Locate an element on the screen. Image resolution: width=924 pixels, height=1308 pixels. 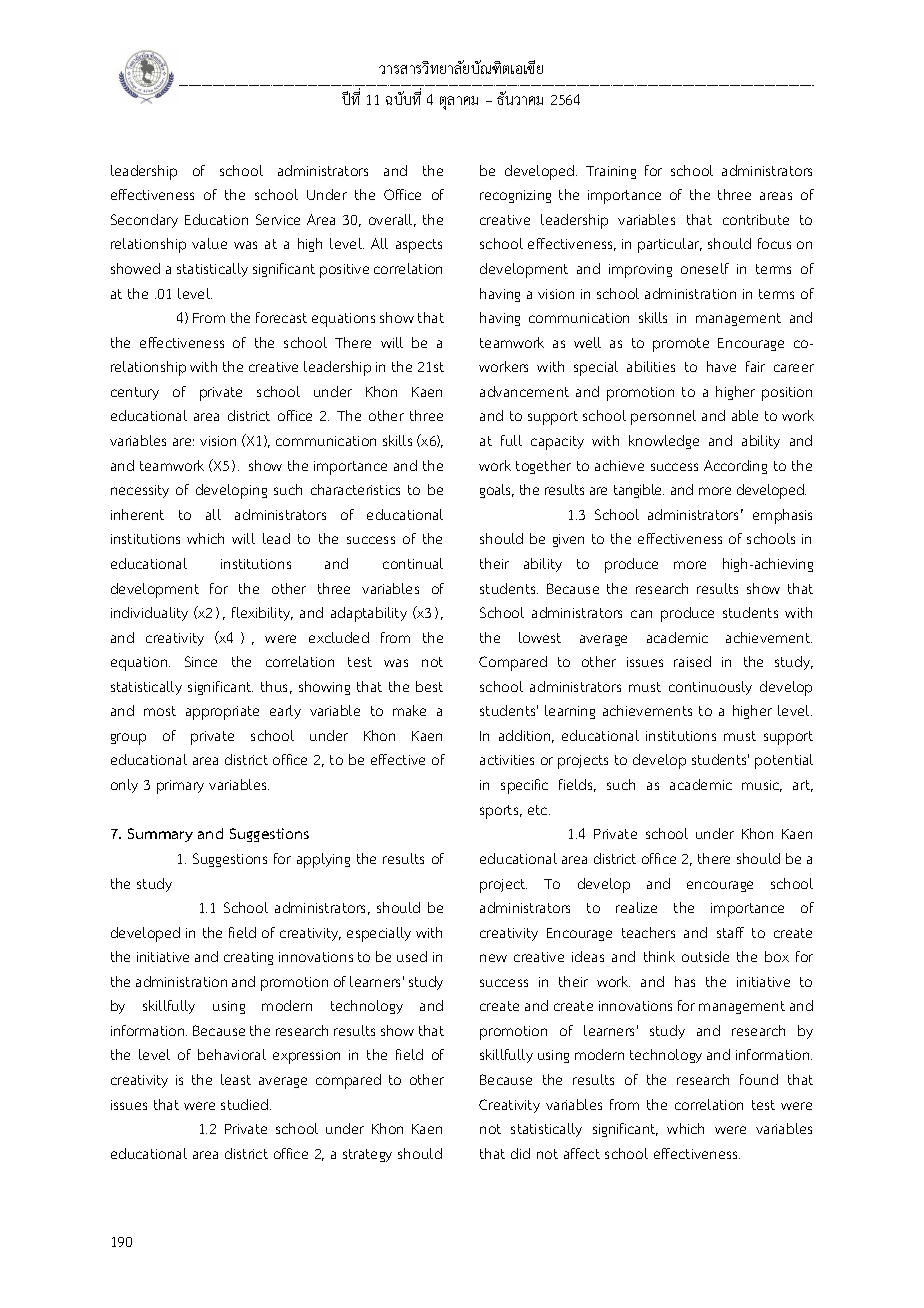
best is located at coordinates (429, 686).
